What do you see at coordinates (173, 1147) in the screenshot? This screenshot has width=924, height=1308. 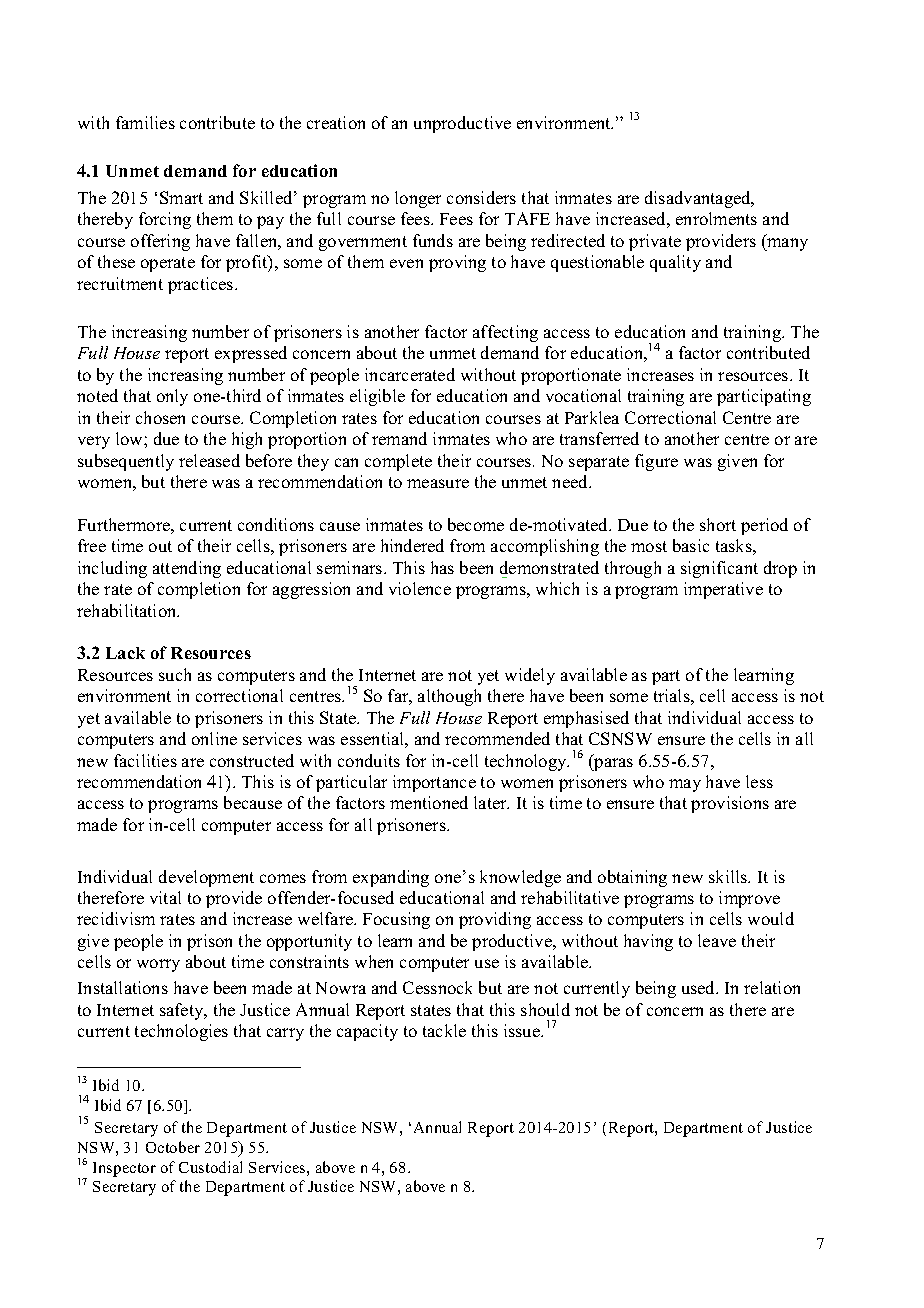 I see `October` at bounding box center [173, 1147].
